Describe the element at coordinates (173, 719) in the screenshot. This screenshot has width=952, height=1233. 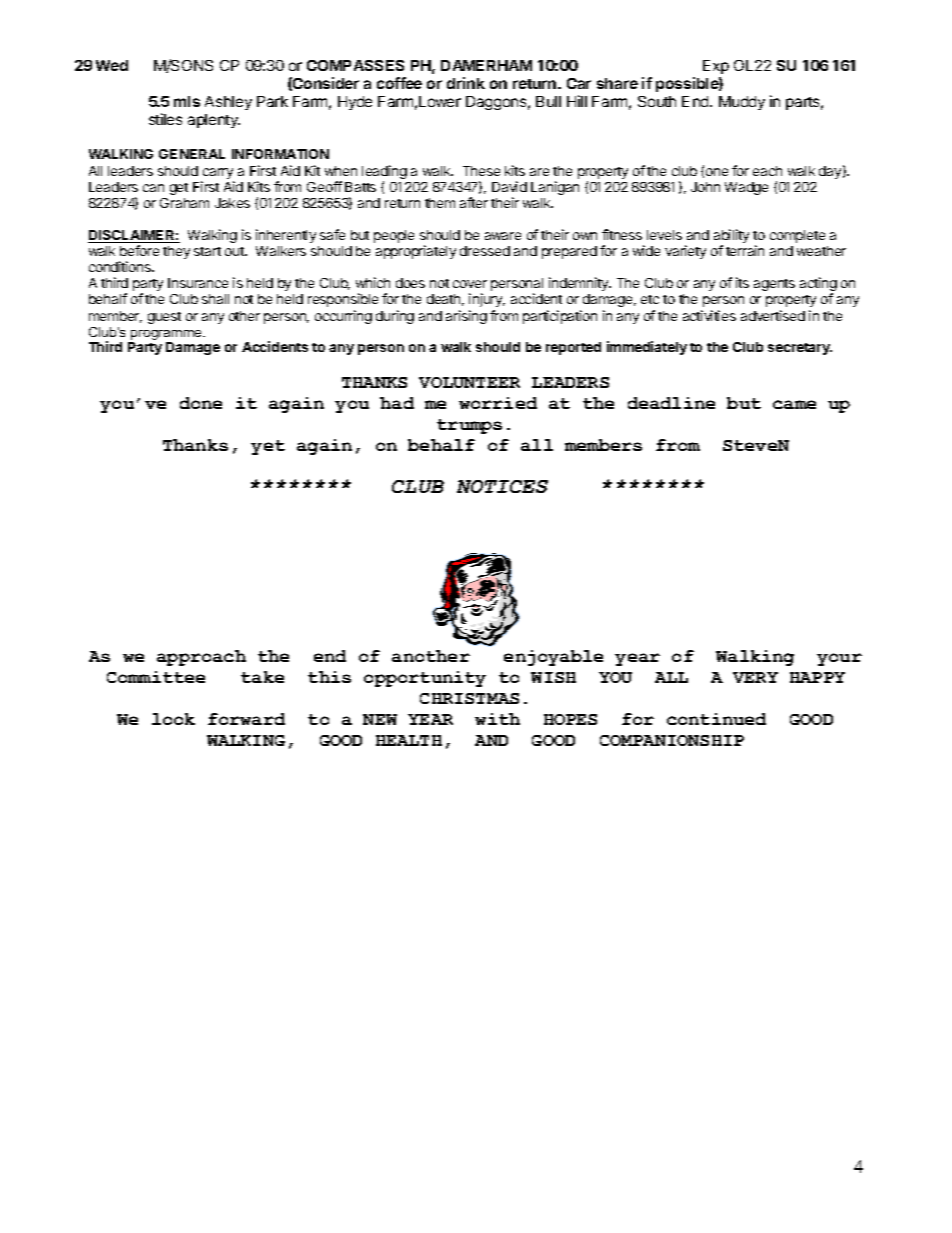
I see `look` at that location.
